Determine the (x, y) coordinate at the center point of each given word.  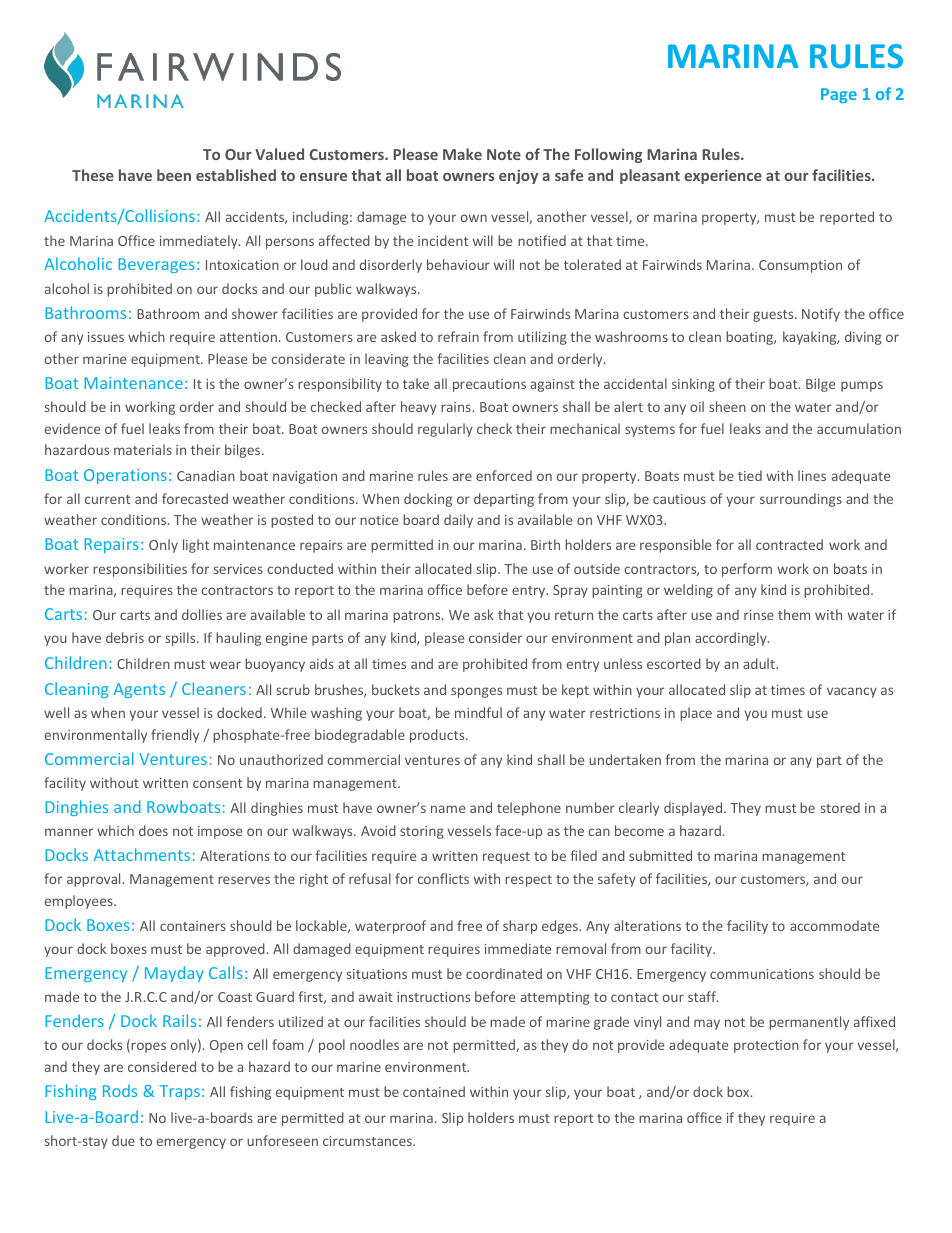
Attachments (142, 854)
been (174, 175)
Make (462, 154)
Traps (179, 1092)
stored (840, 807)
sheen (727, 406)
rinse (759, 615)
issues (106, 337)
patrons (418, 617)
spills (181, 639)
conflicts (443, 878)
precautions (489, 385)
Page (839, 95)
